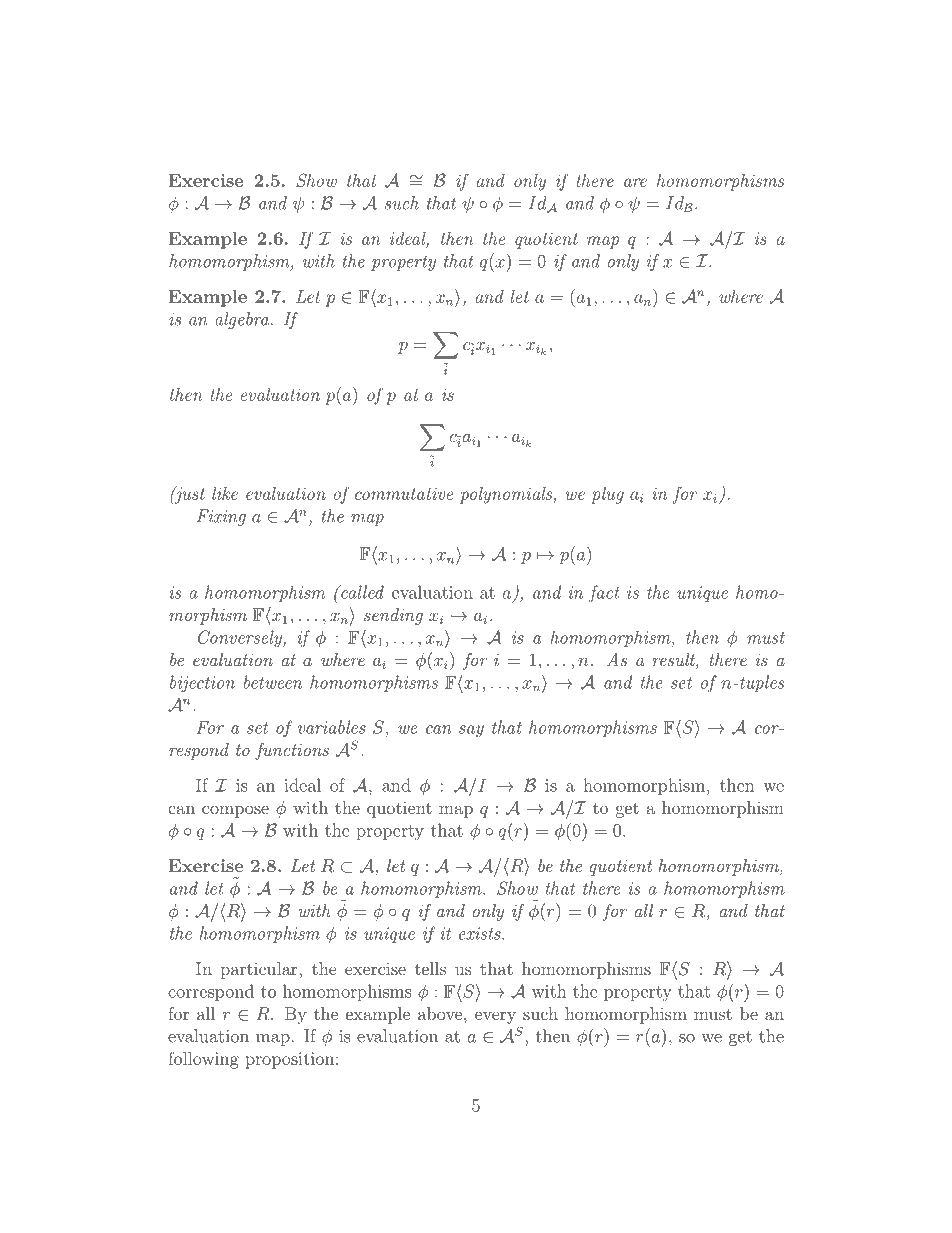 The image size is (952, 1233). I want to click on sending, so click(393, 616).
